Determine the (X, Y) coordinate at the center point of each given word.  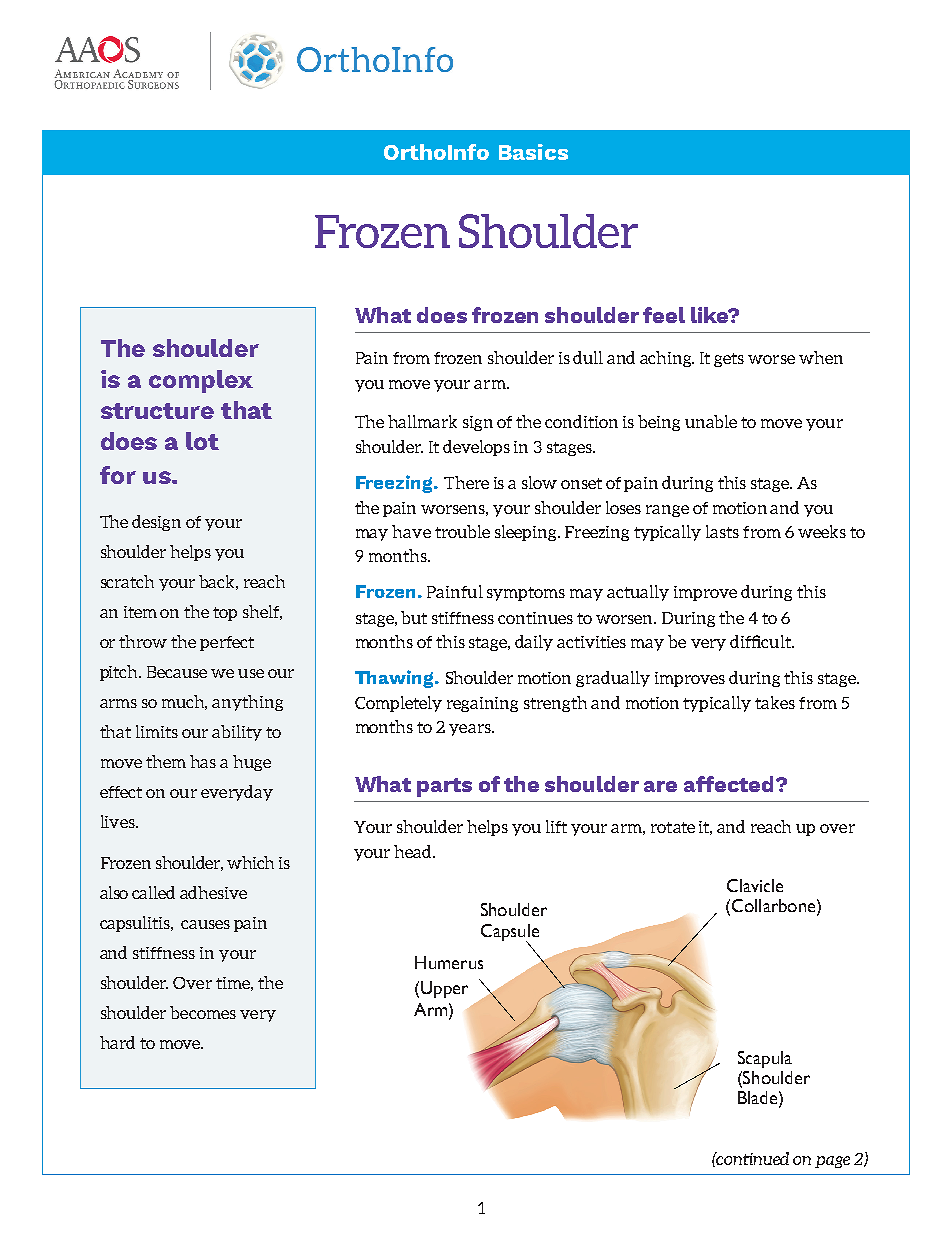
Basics (533, 152)
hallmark (422, 421)
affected (728, 784)
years (471, 730)
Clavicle (755, 885)
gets (729, 360)
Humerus (449, 962)
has (203, 761)
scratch (127, 581)
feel (664, 315)
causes (205, 924)
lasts (722, 531)
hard (117, 1042)
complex (201, 381)
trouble (462, 531)
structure (157, 411)
